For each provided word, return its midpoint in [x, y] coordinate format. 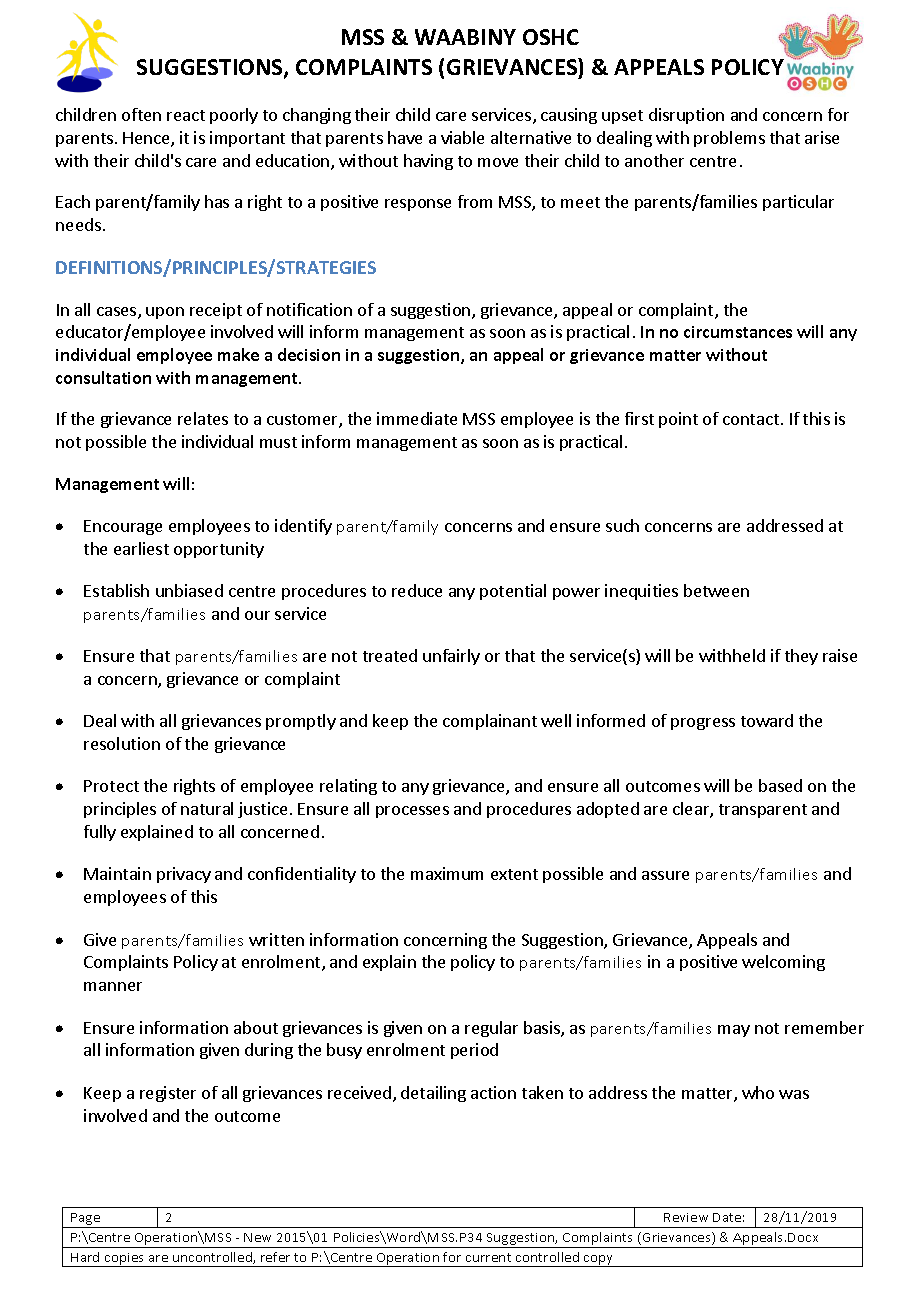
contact [751, 419]
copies [125, 1260]
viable [462, 137]
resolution [122, 743]
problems [729, 139]
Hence [147, 139]
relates [203, 418]
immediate [417, 418]
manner [113, 986]
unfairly [451, 657]
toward [767, 720]
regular [491, 1029]
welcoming [783, 963]
